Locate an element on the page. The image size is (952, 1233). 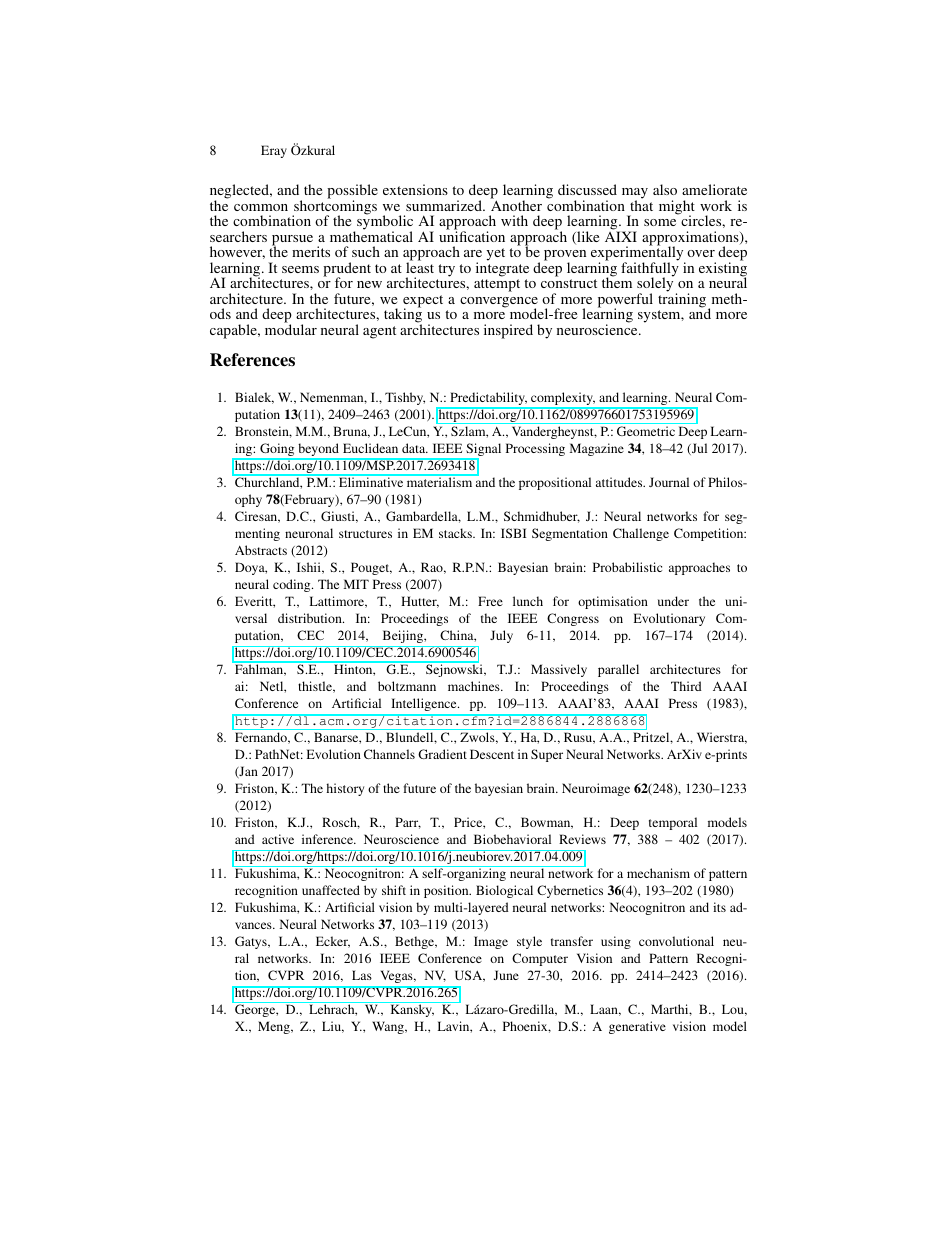
Descent is located at coordinates (492, 754).
